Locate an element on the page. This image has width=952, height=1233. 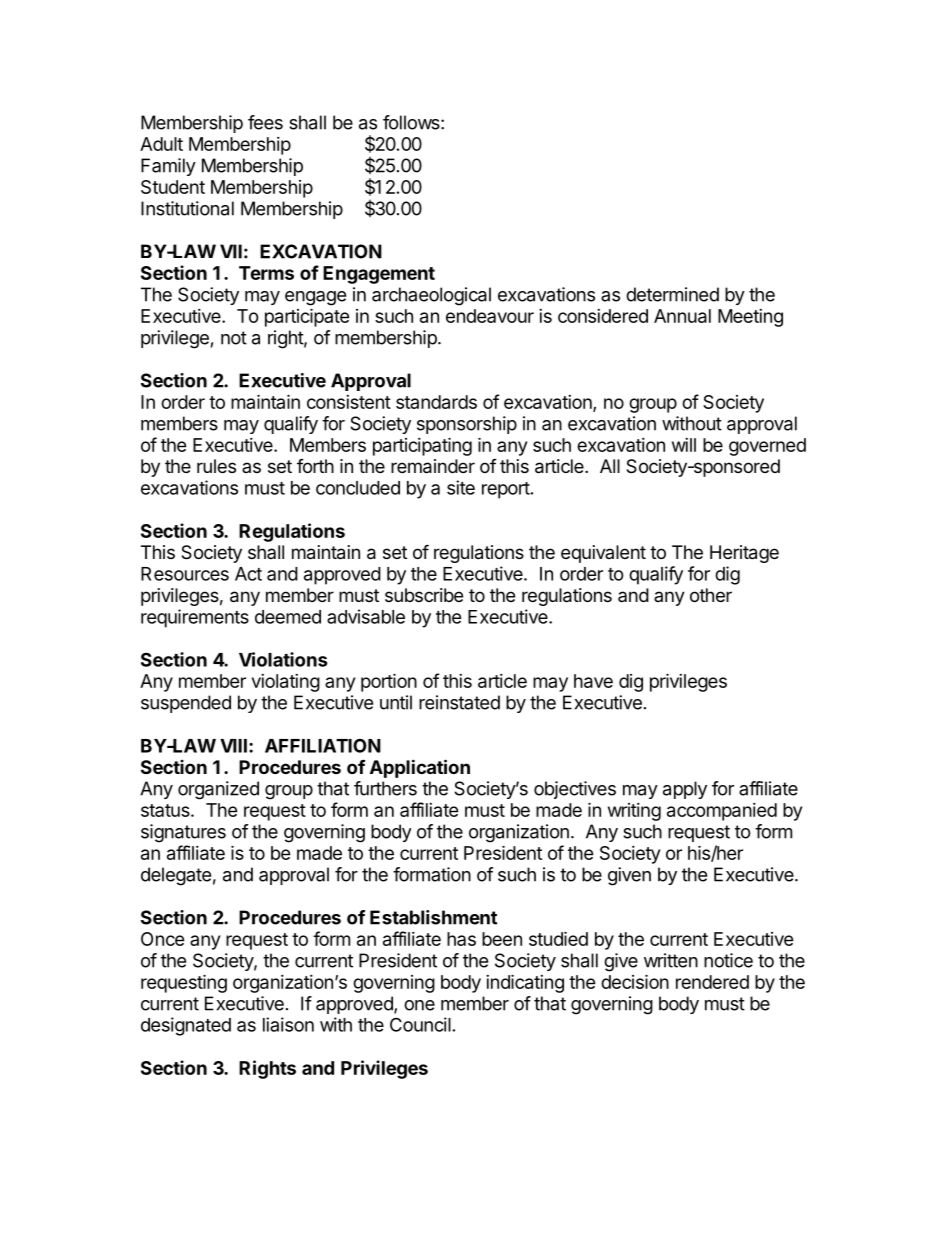
one is located at coordinates (419, 1005).
